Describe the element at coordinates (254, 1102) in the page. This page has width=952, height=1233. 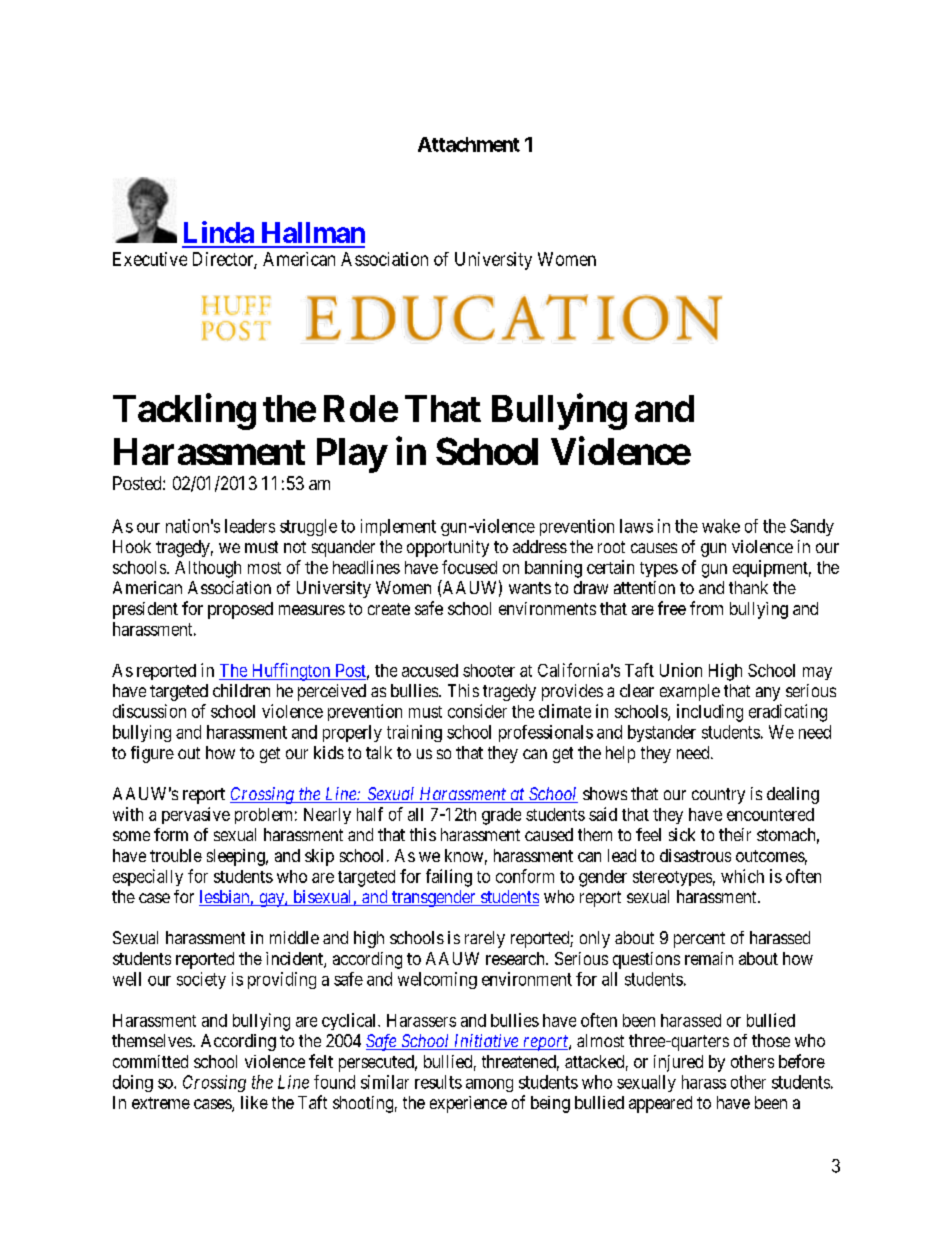
I see `like` at that location.
